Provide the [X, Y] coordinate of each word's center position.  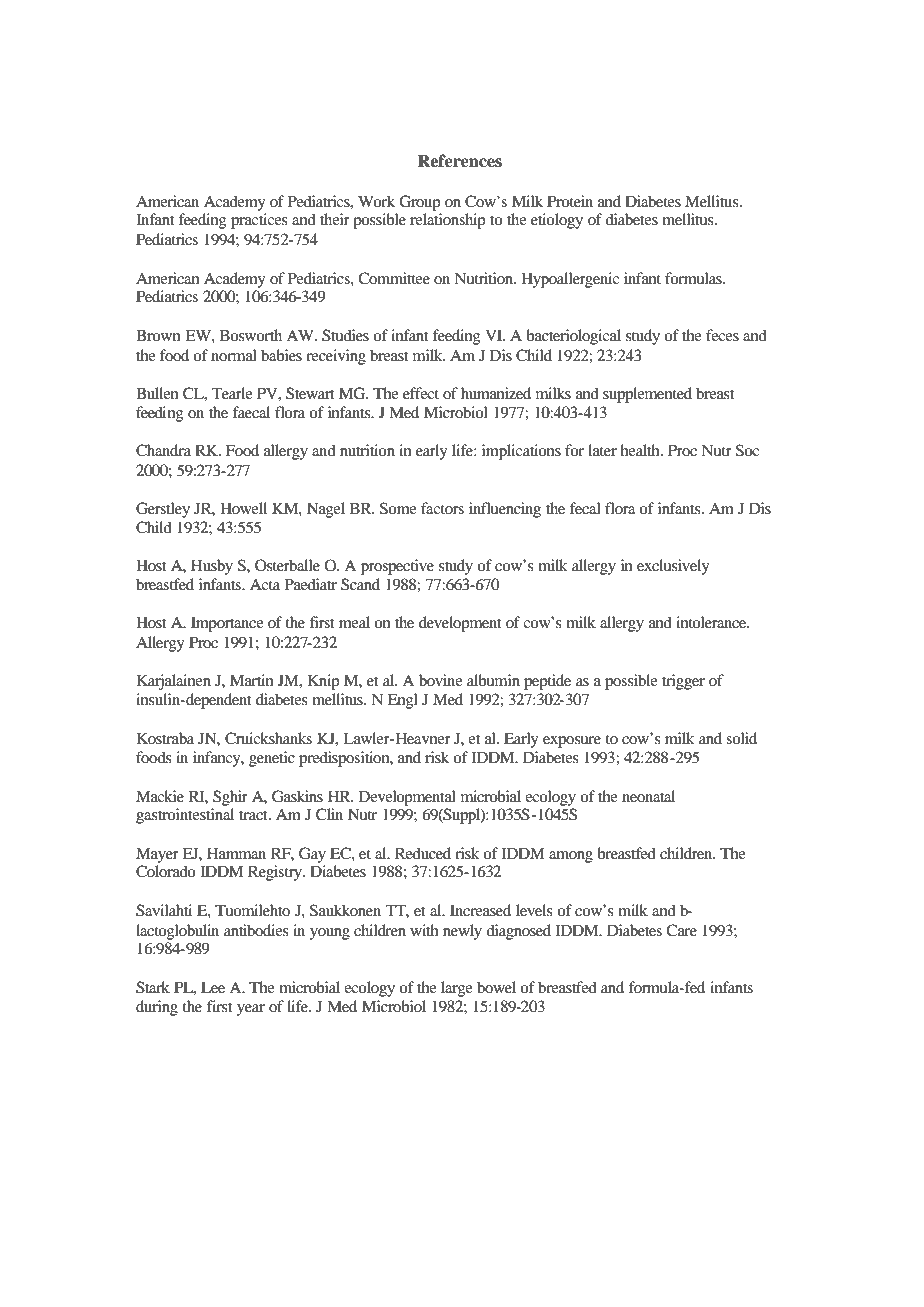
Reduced [423, 853]
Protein [570, 201]
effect [421, 393]
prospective [397, 567]
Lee [213, 987]
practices [259, 221]
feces [722, 335]
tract [254, 815]
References [459, 161]
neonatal [648, 796]
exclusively [673, 567]
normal [234, 355]
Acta [265, 584]
